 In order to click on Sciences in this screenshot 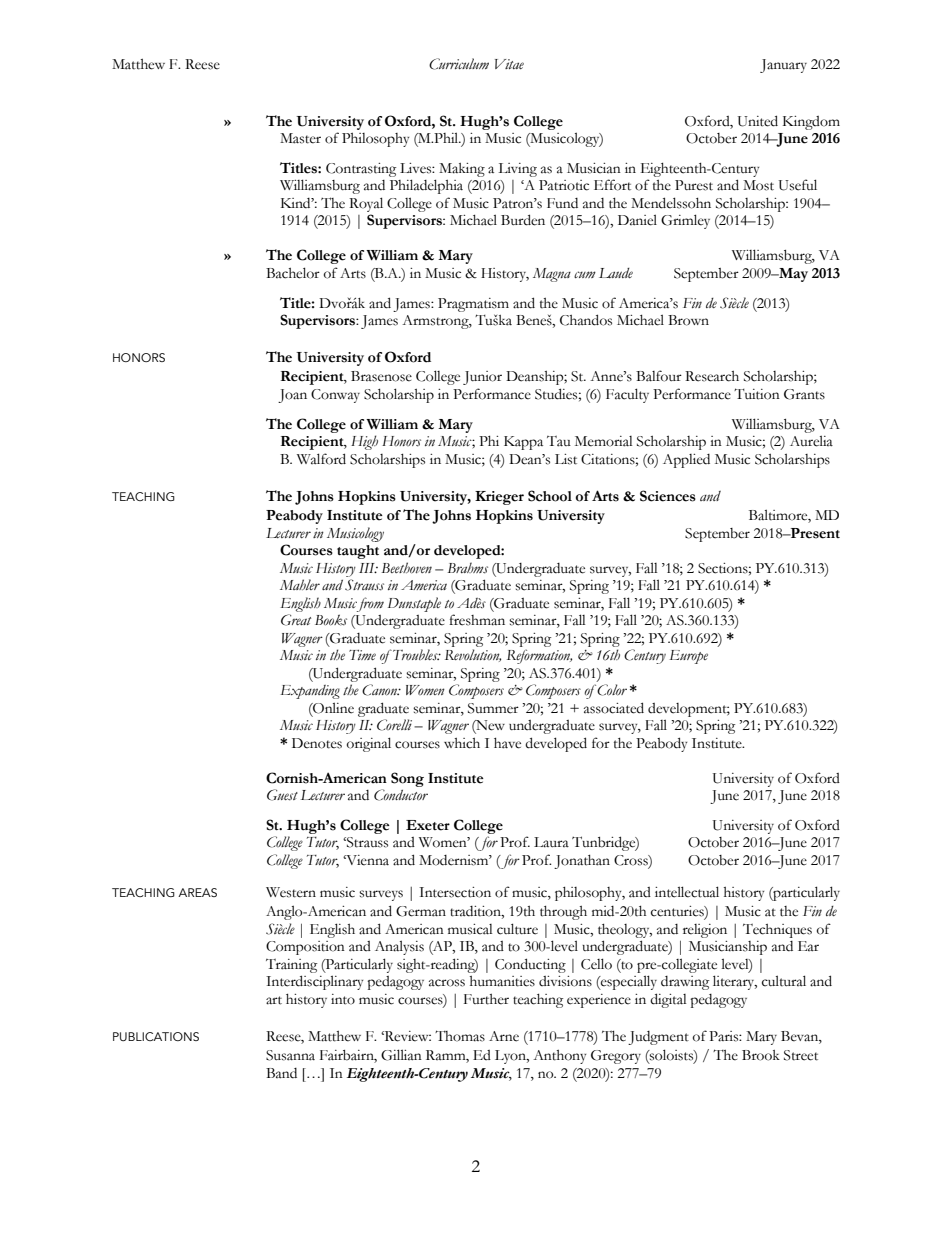, I will do `click(668, 496)`.
